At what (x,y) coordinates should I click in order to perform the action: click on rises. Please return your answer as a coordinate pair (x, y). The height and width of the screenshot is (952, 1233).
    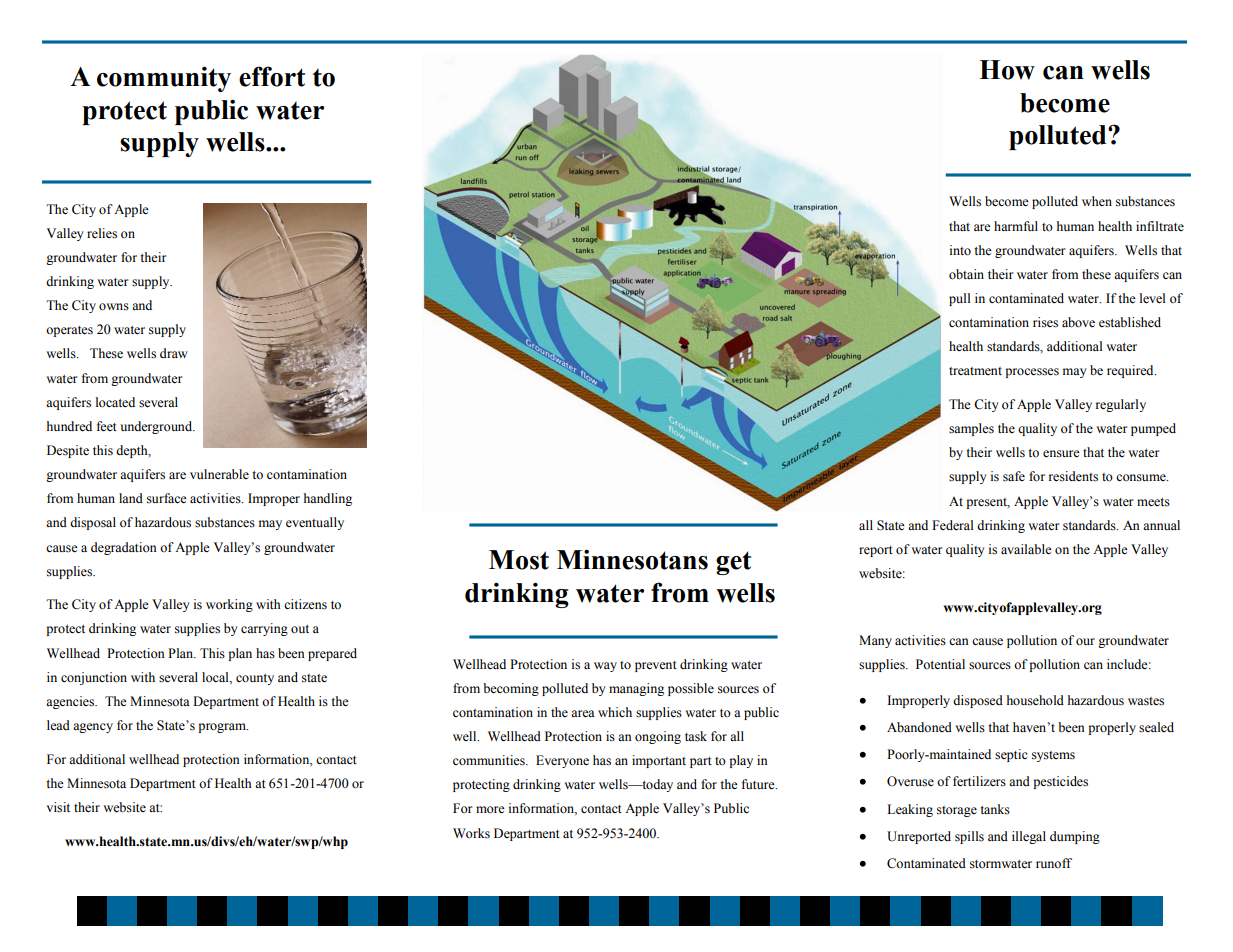
    Looking at the image, I should click on (1045, 322).
